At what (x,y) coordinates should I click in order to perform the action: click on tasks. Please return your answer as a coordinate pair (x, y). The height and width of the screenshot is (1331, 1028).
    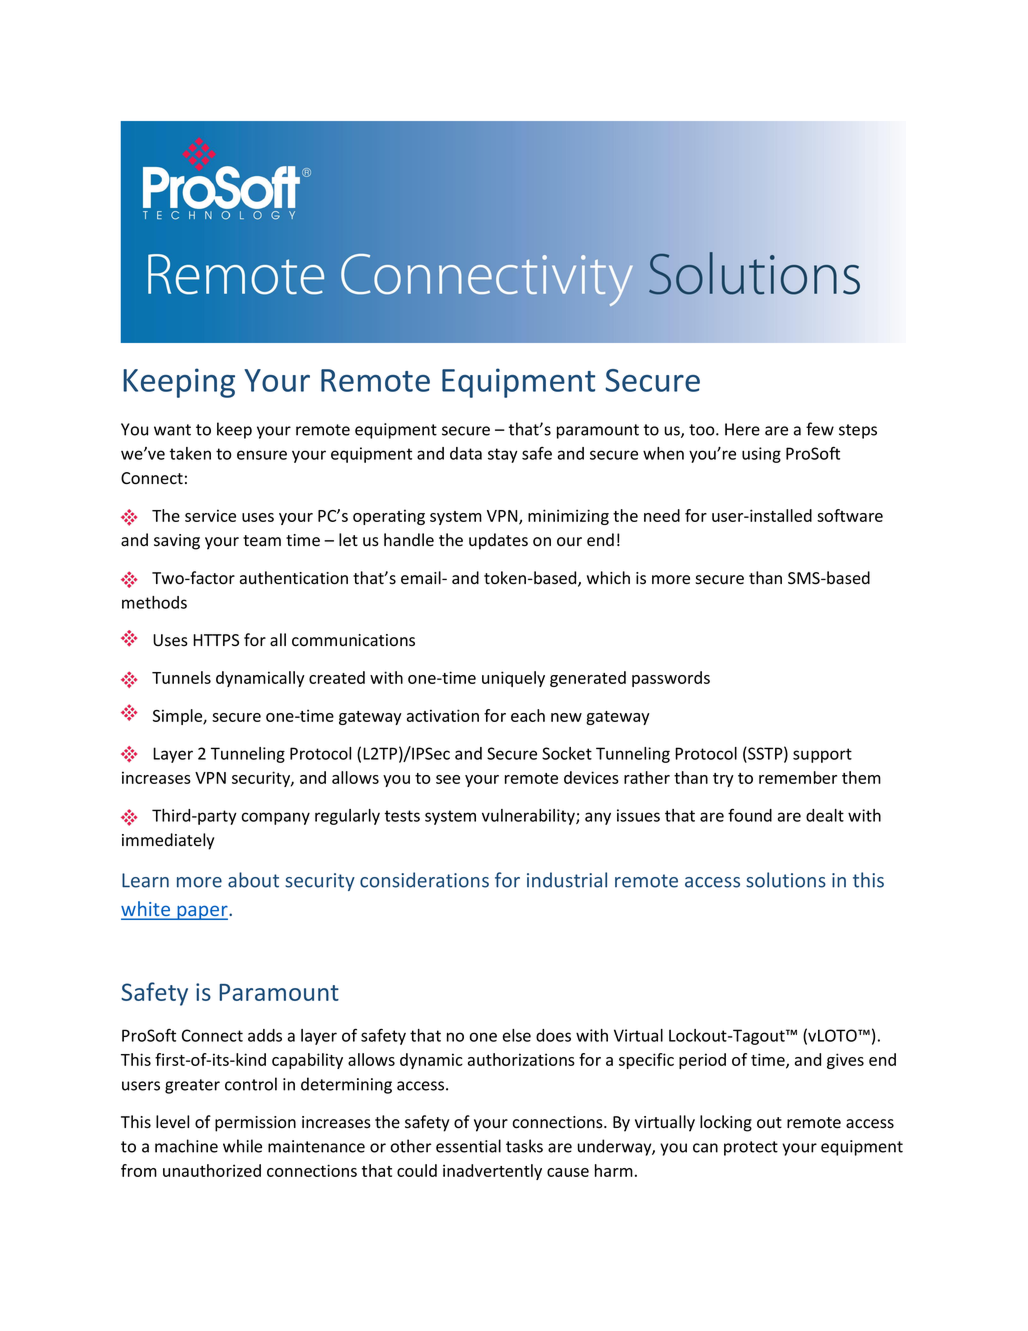
    Looking at the image, I should click on (524, 1146).
